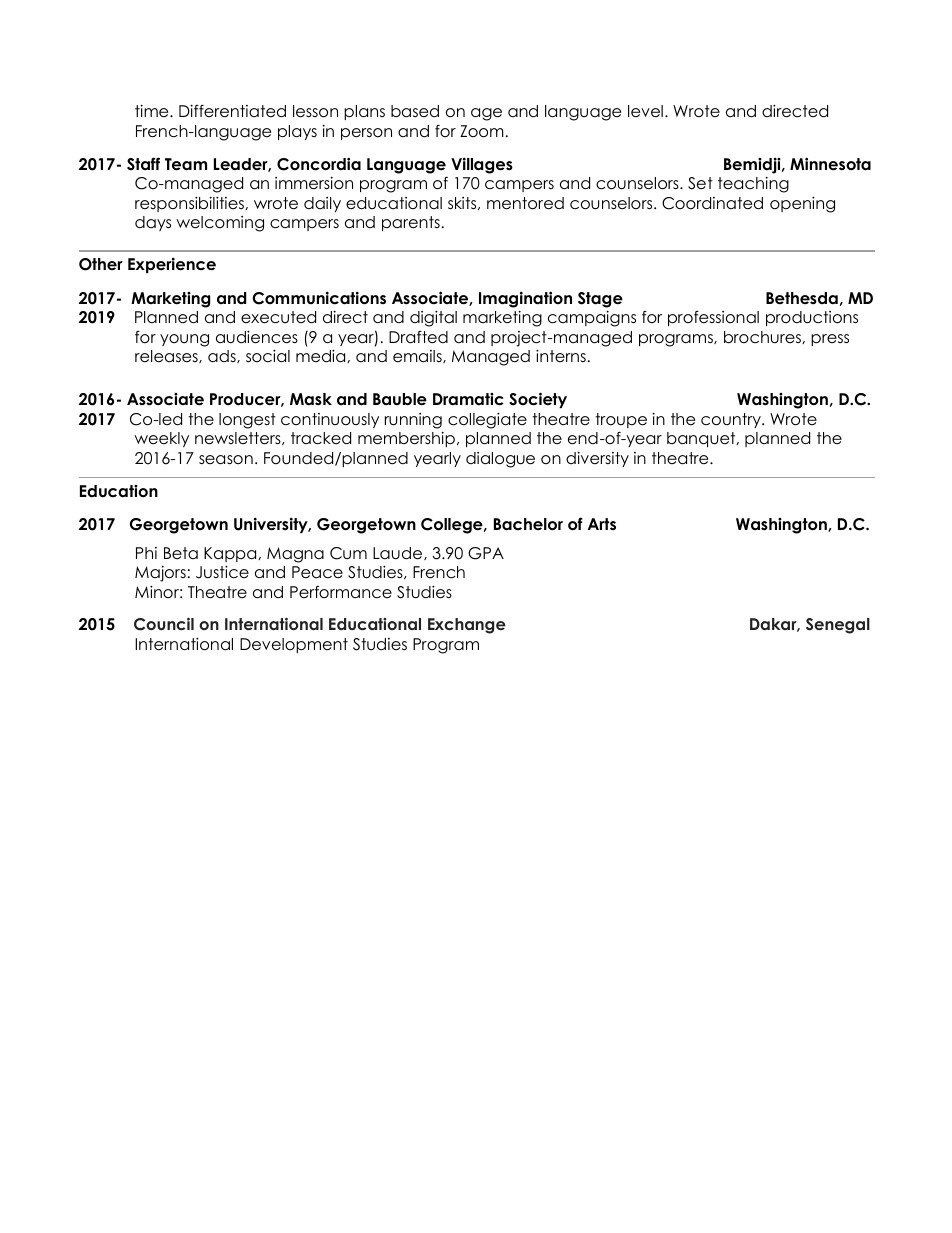 The height and width of the page is (1233, 952). I want to click on Council, so click(164, 624).
